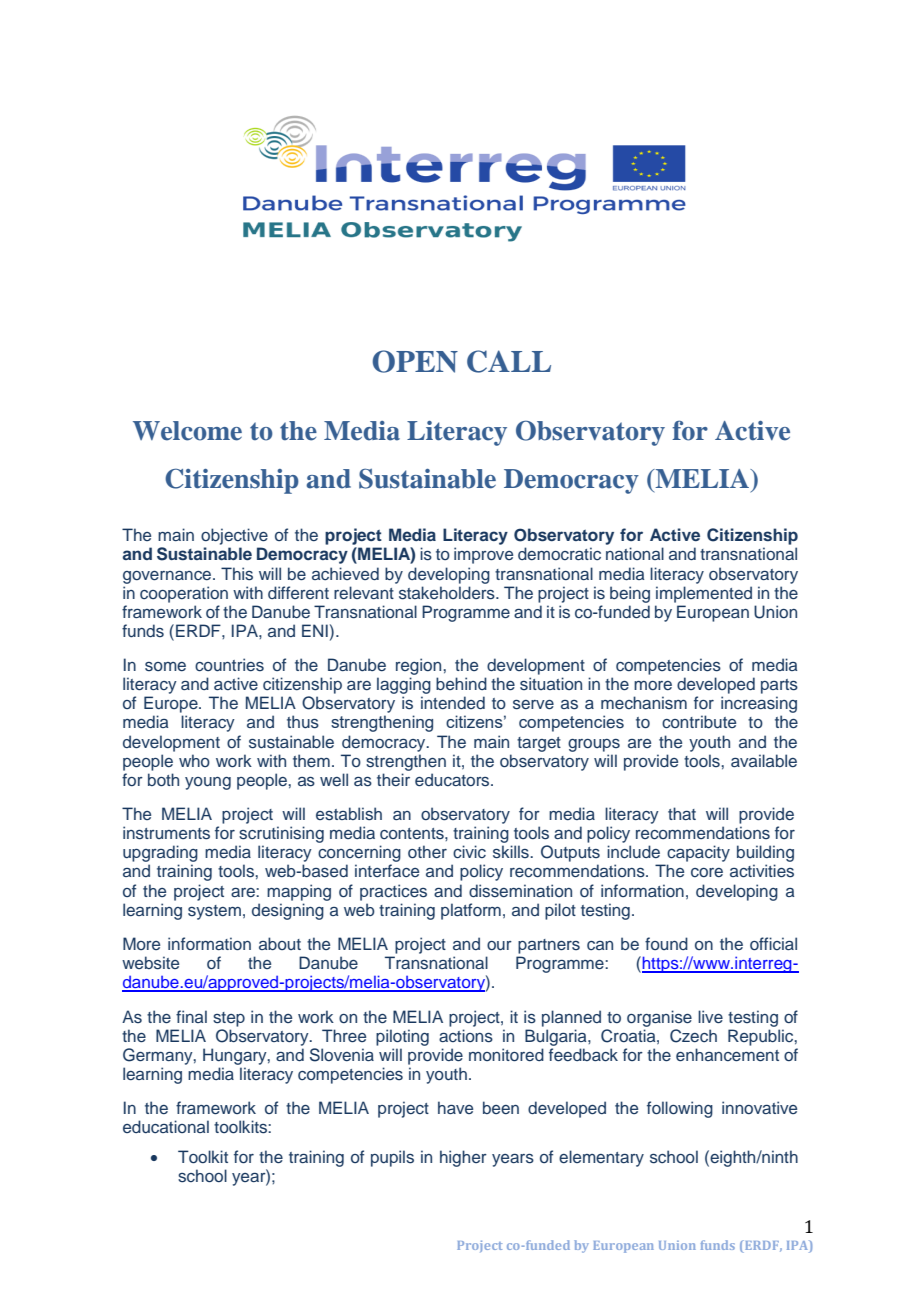 This document has height=1308, width=924. I want to click on implemented, so click(704, 594).
